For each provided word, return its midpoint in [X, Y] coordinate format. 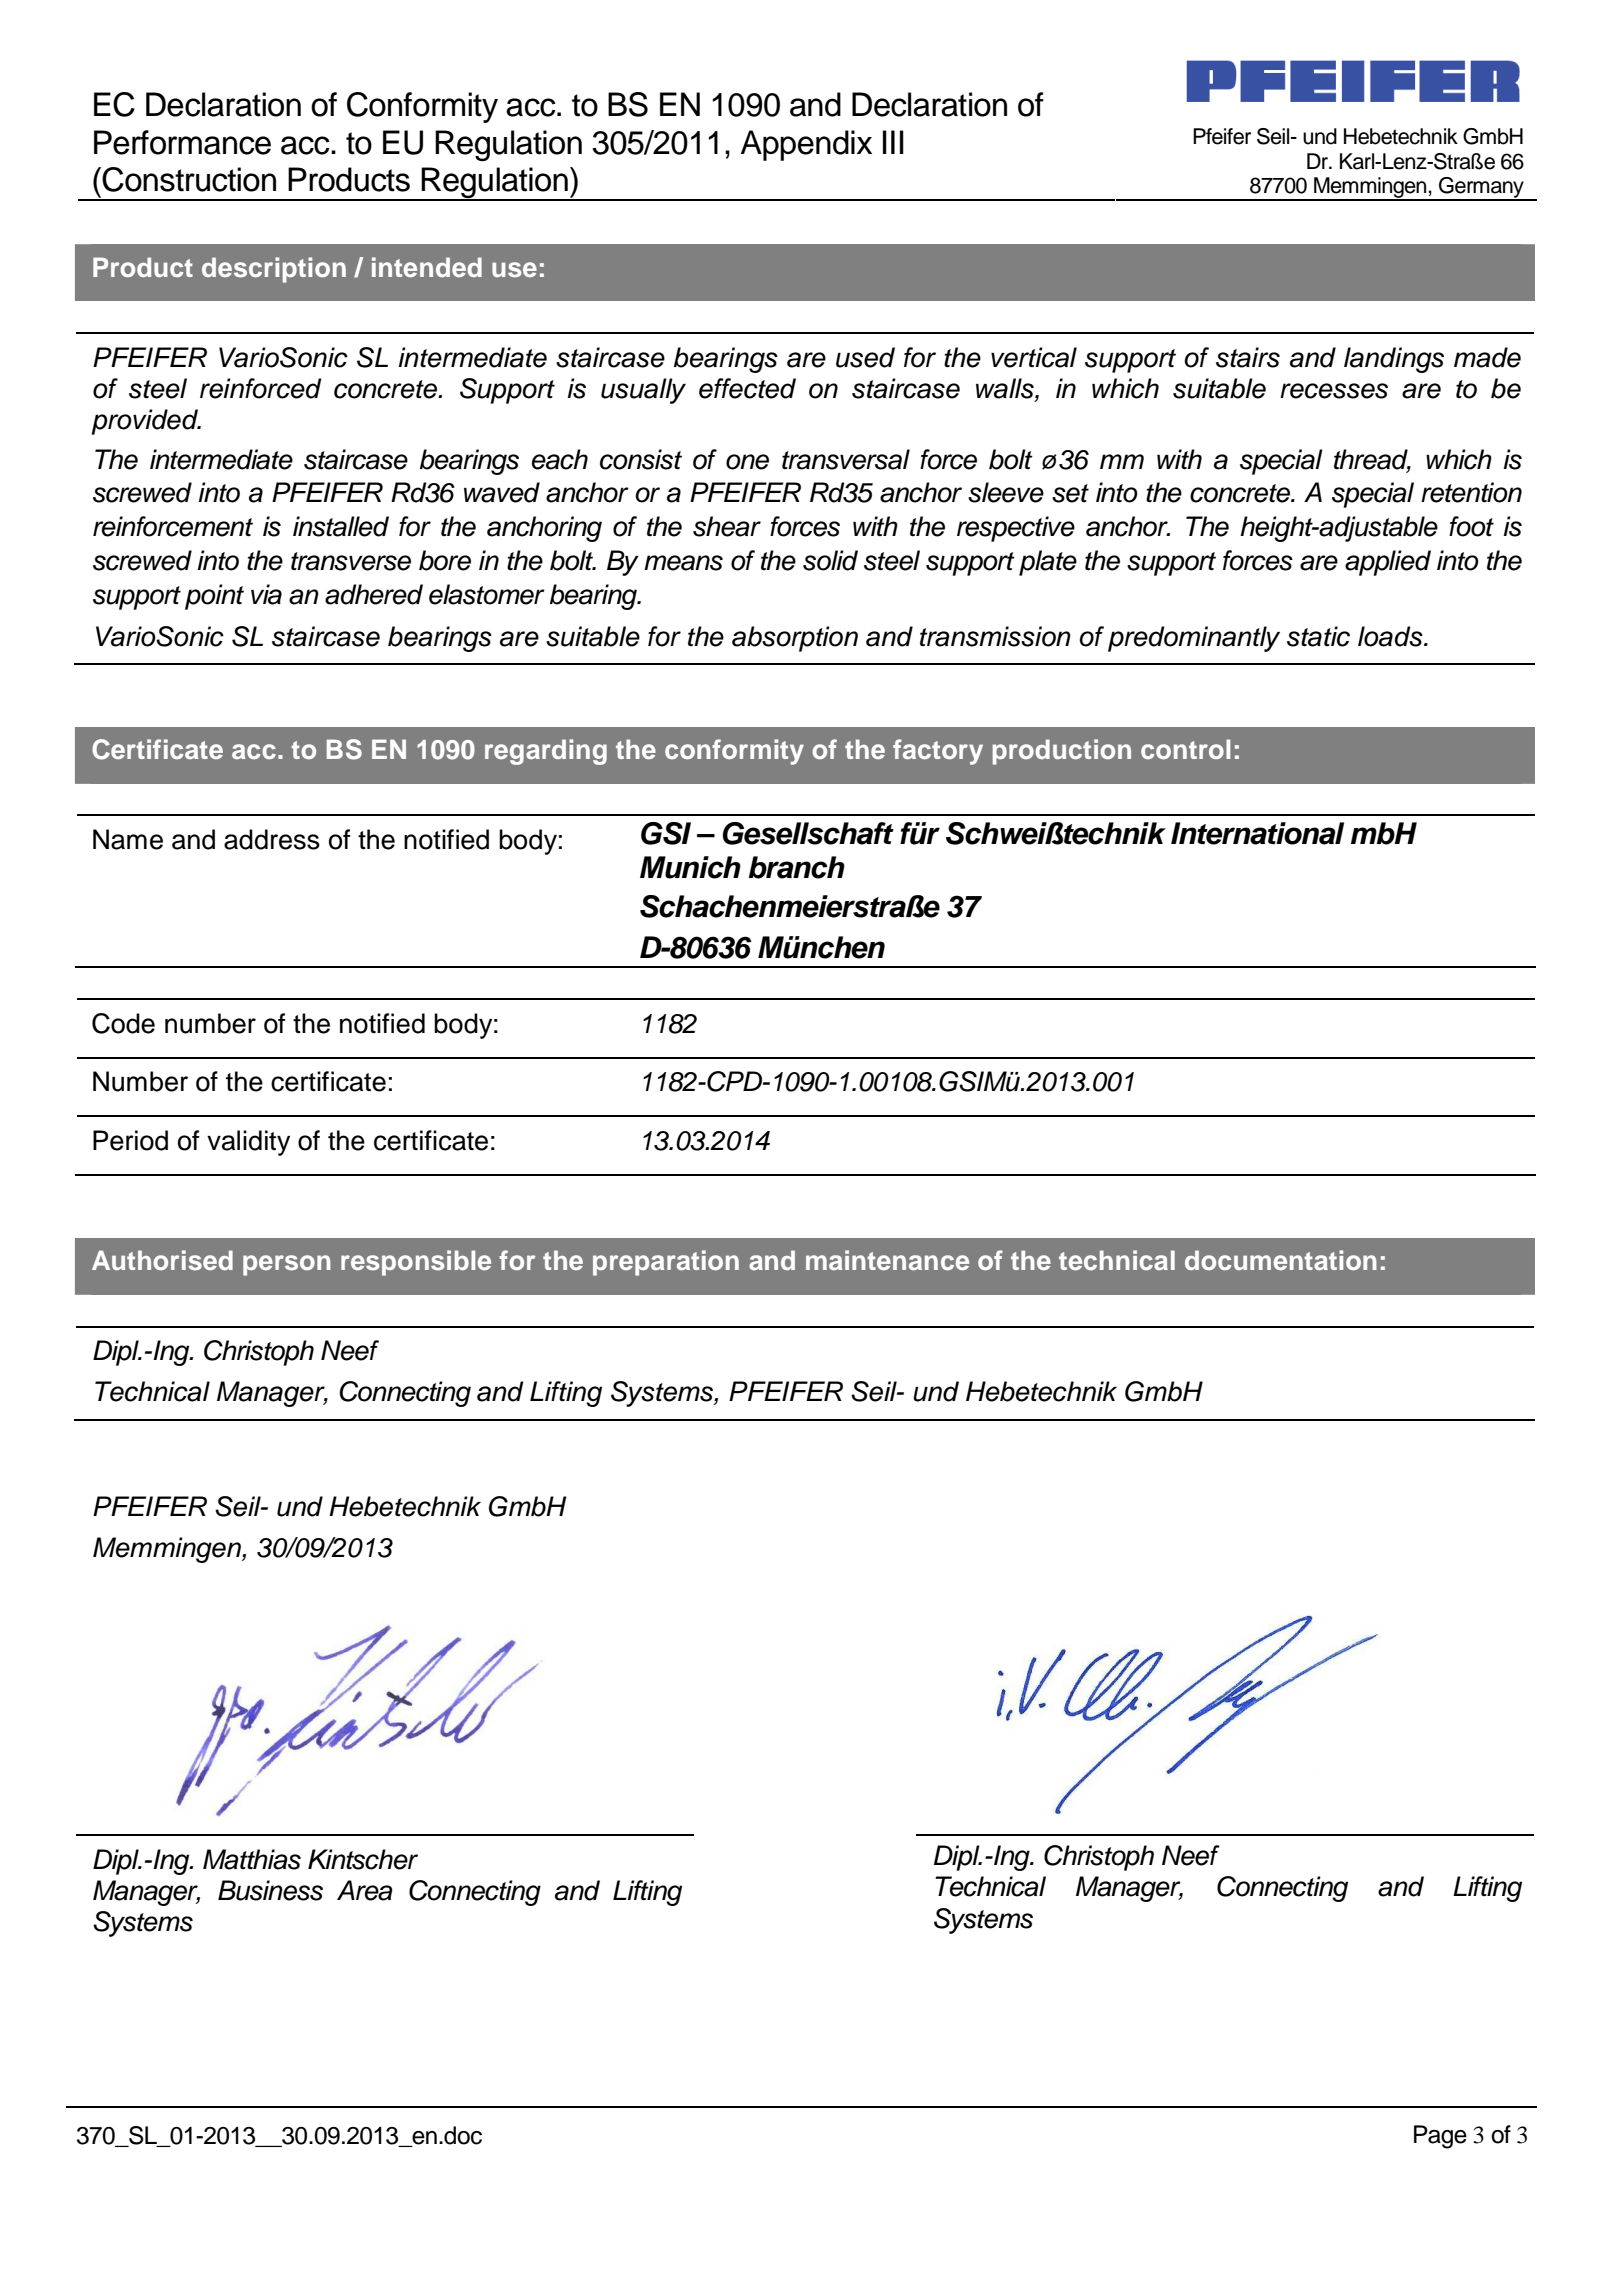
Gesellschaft [808, 833]
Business [270, 1890]
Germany [1481, 189]
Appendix [806, 145]
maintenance [887, 1260]
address [272, 839]
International [1257, 833]
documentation [1281, 1260]
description [274, 270]
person [287, 1265]
